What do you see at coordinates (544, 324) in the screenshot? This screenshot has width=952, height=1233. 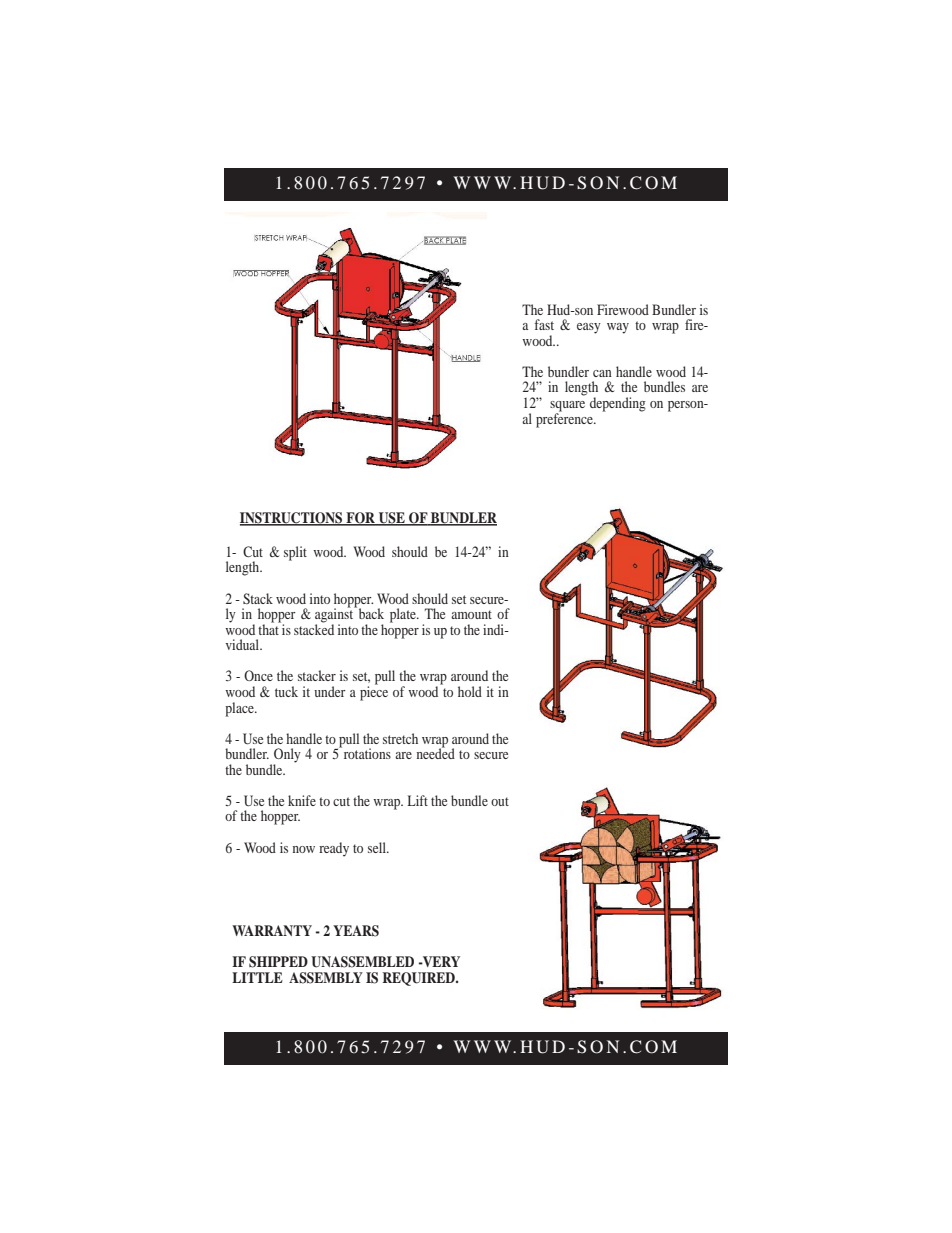 I see `fast` at bounding box center [544, 324].
